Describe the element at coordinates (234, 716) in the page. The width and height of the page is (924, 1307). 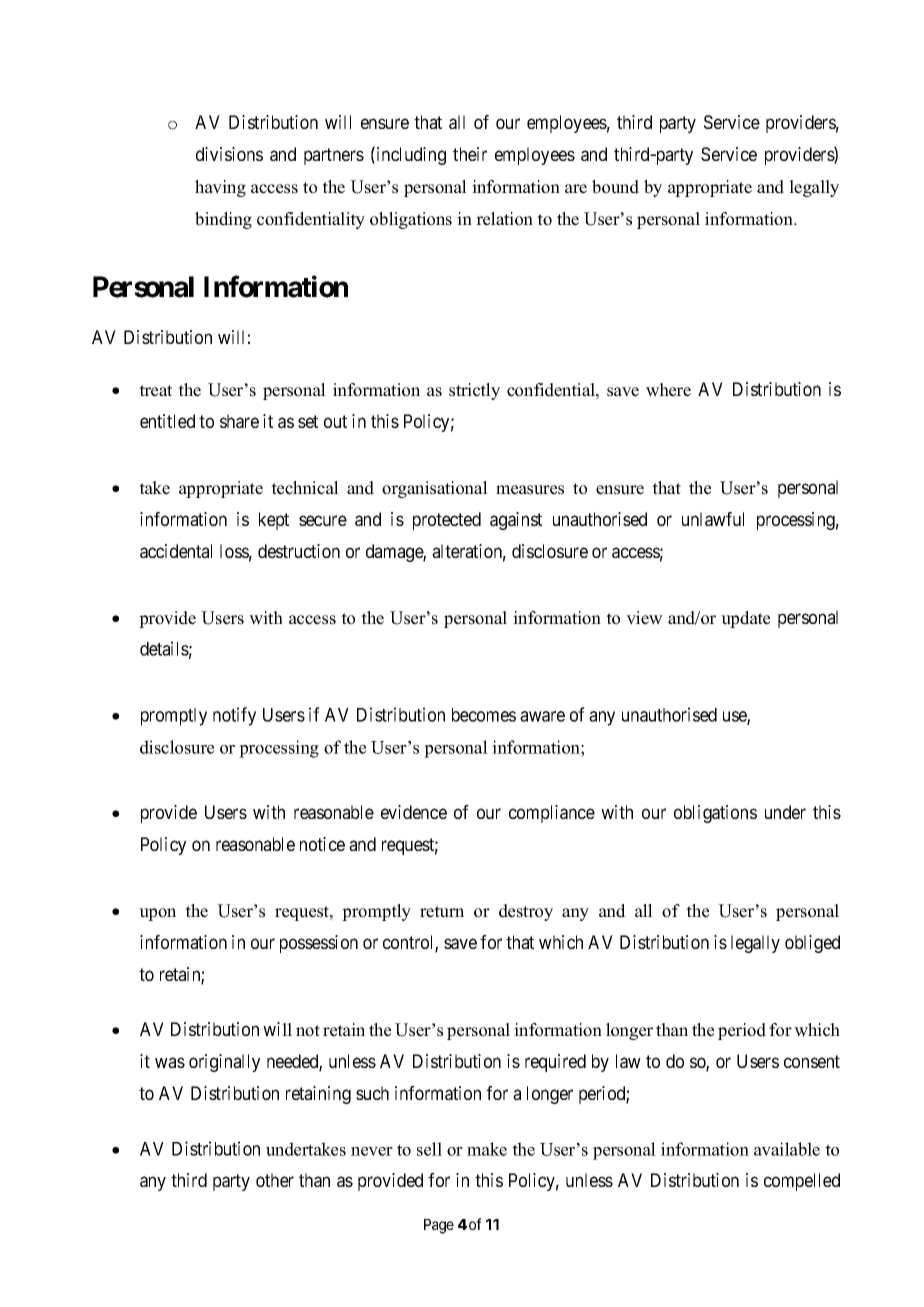
I see `notify` at that location.
